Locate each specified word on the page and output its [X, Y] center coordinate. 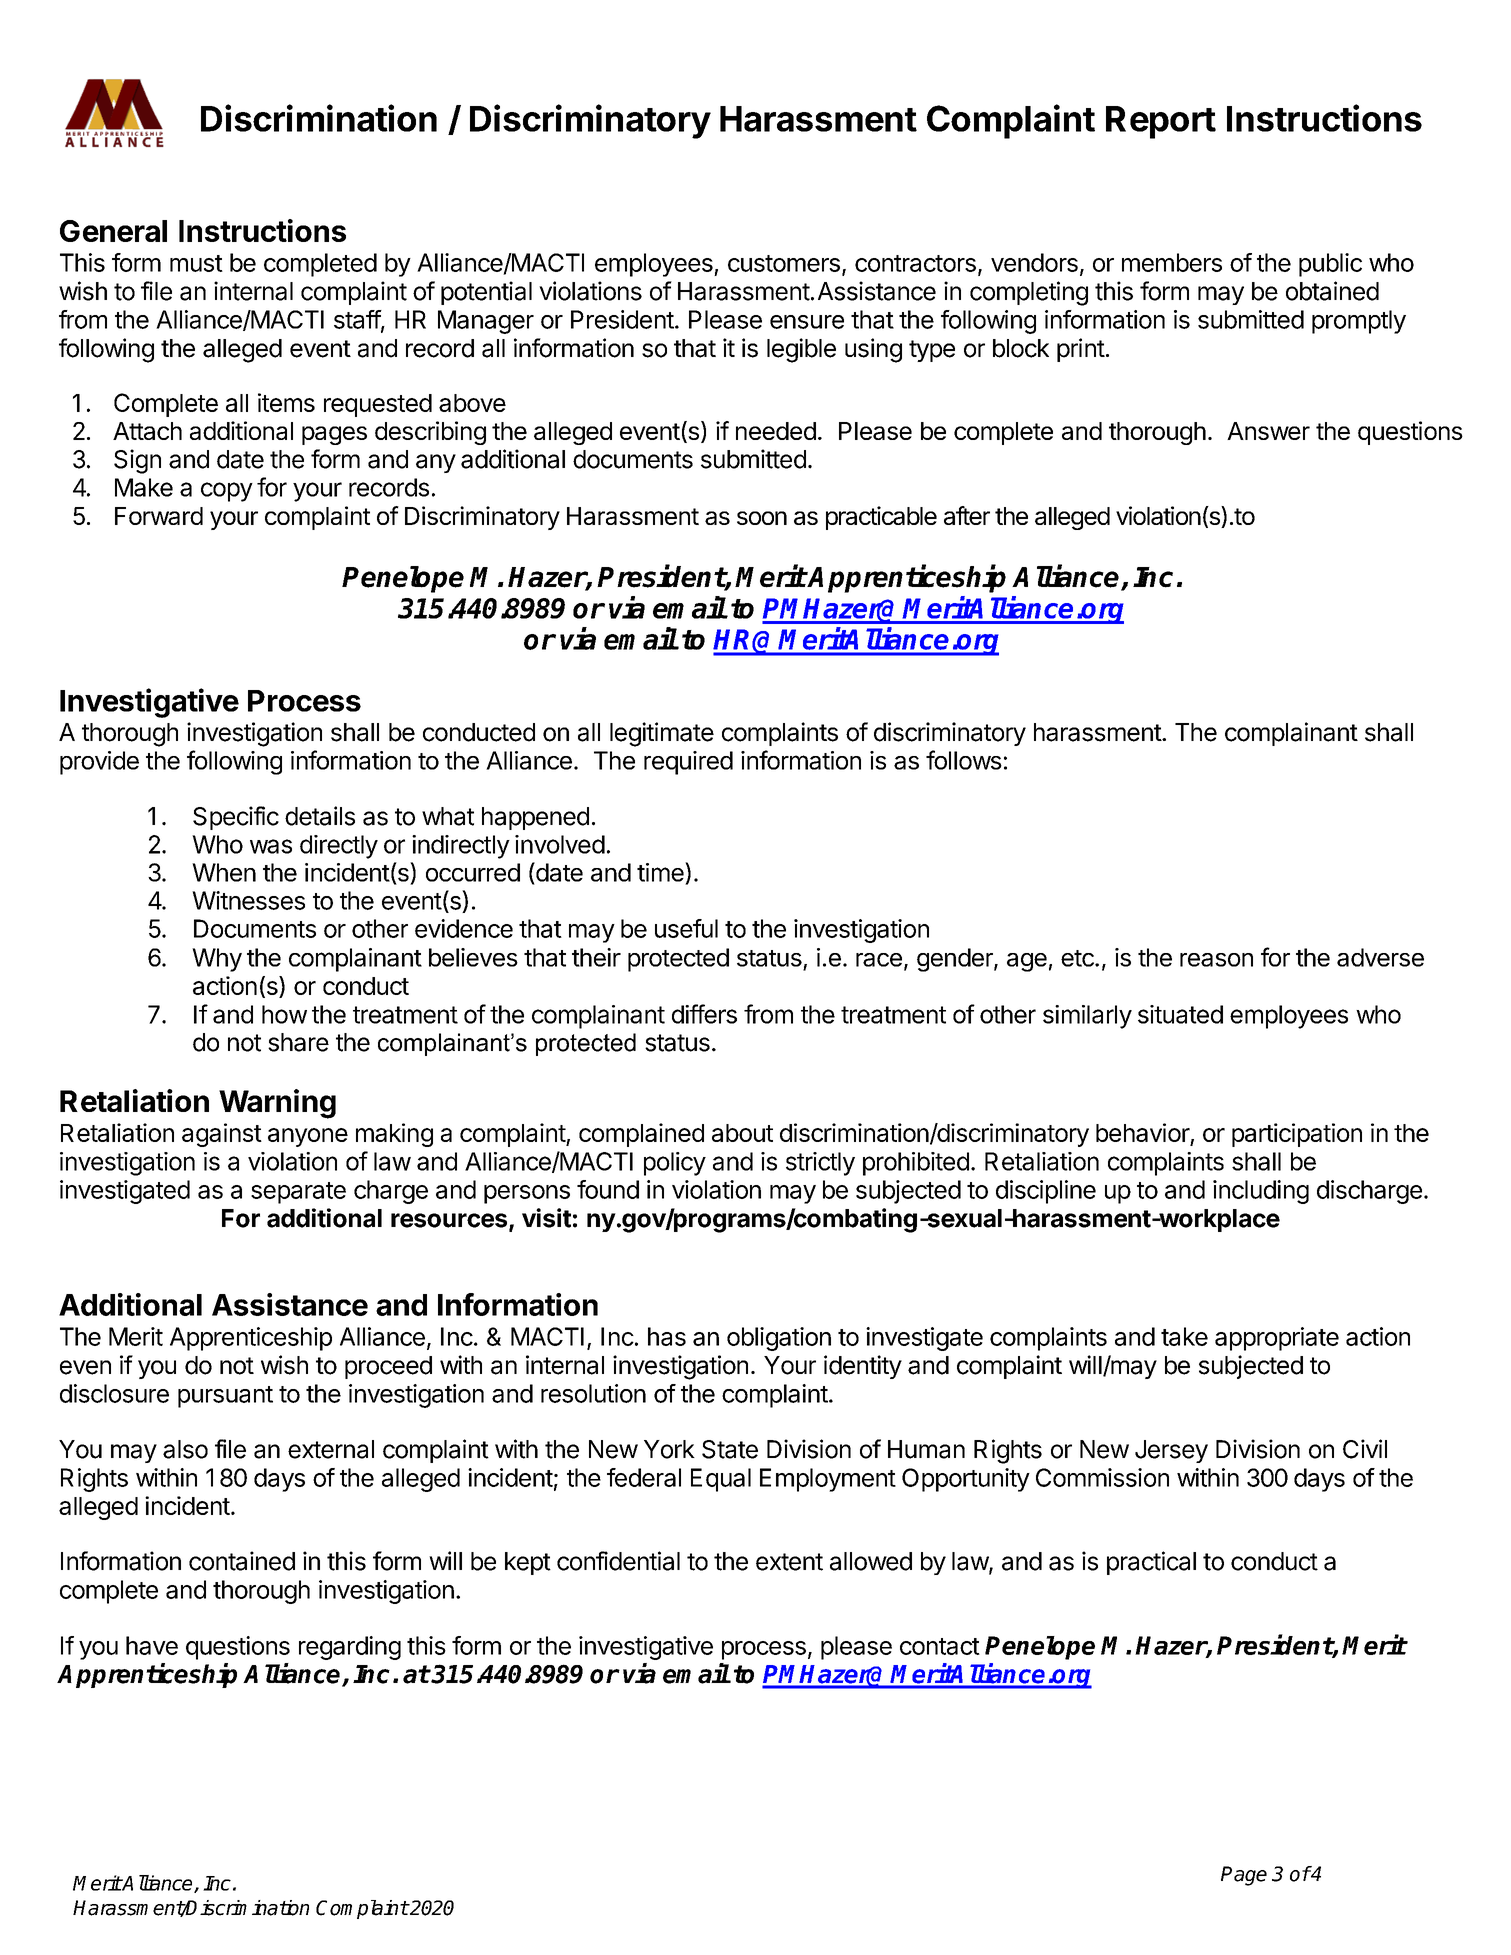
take [1184, 1336]
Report [1161, 122]
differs [704, 1014]
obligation [779, 1339]
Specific [236, 818]
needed [776, 431]
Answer [1268, 431]
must [196, 263]
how [284, 1014]
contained [242, 1561]
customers [784, 263]
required [688, 763]
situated [1180, 1014]
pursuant [225, 1397]
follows [964, 760]
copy [227, 492]
